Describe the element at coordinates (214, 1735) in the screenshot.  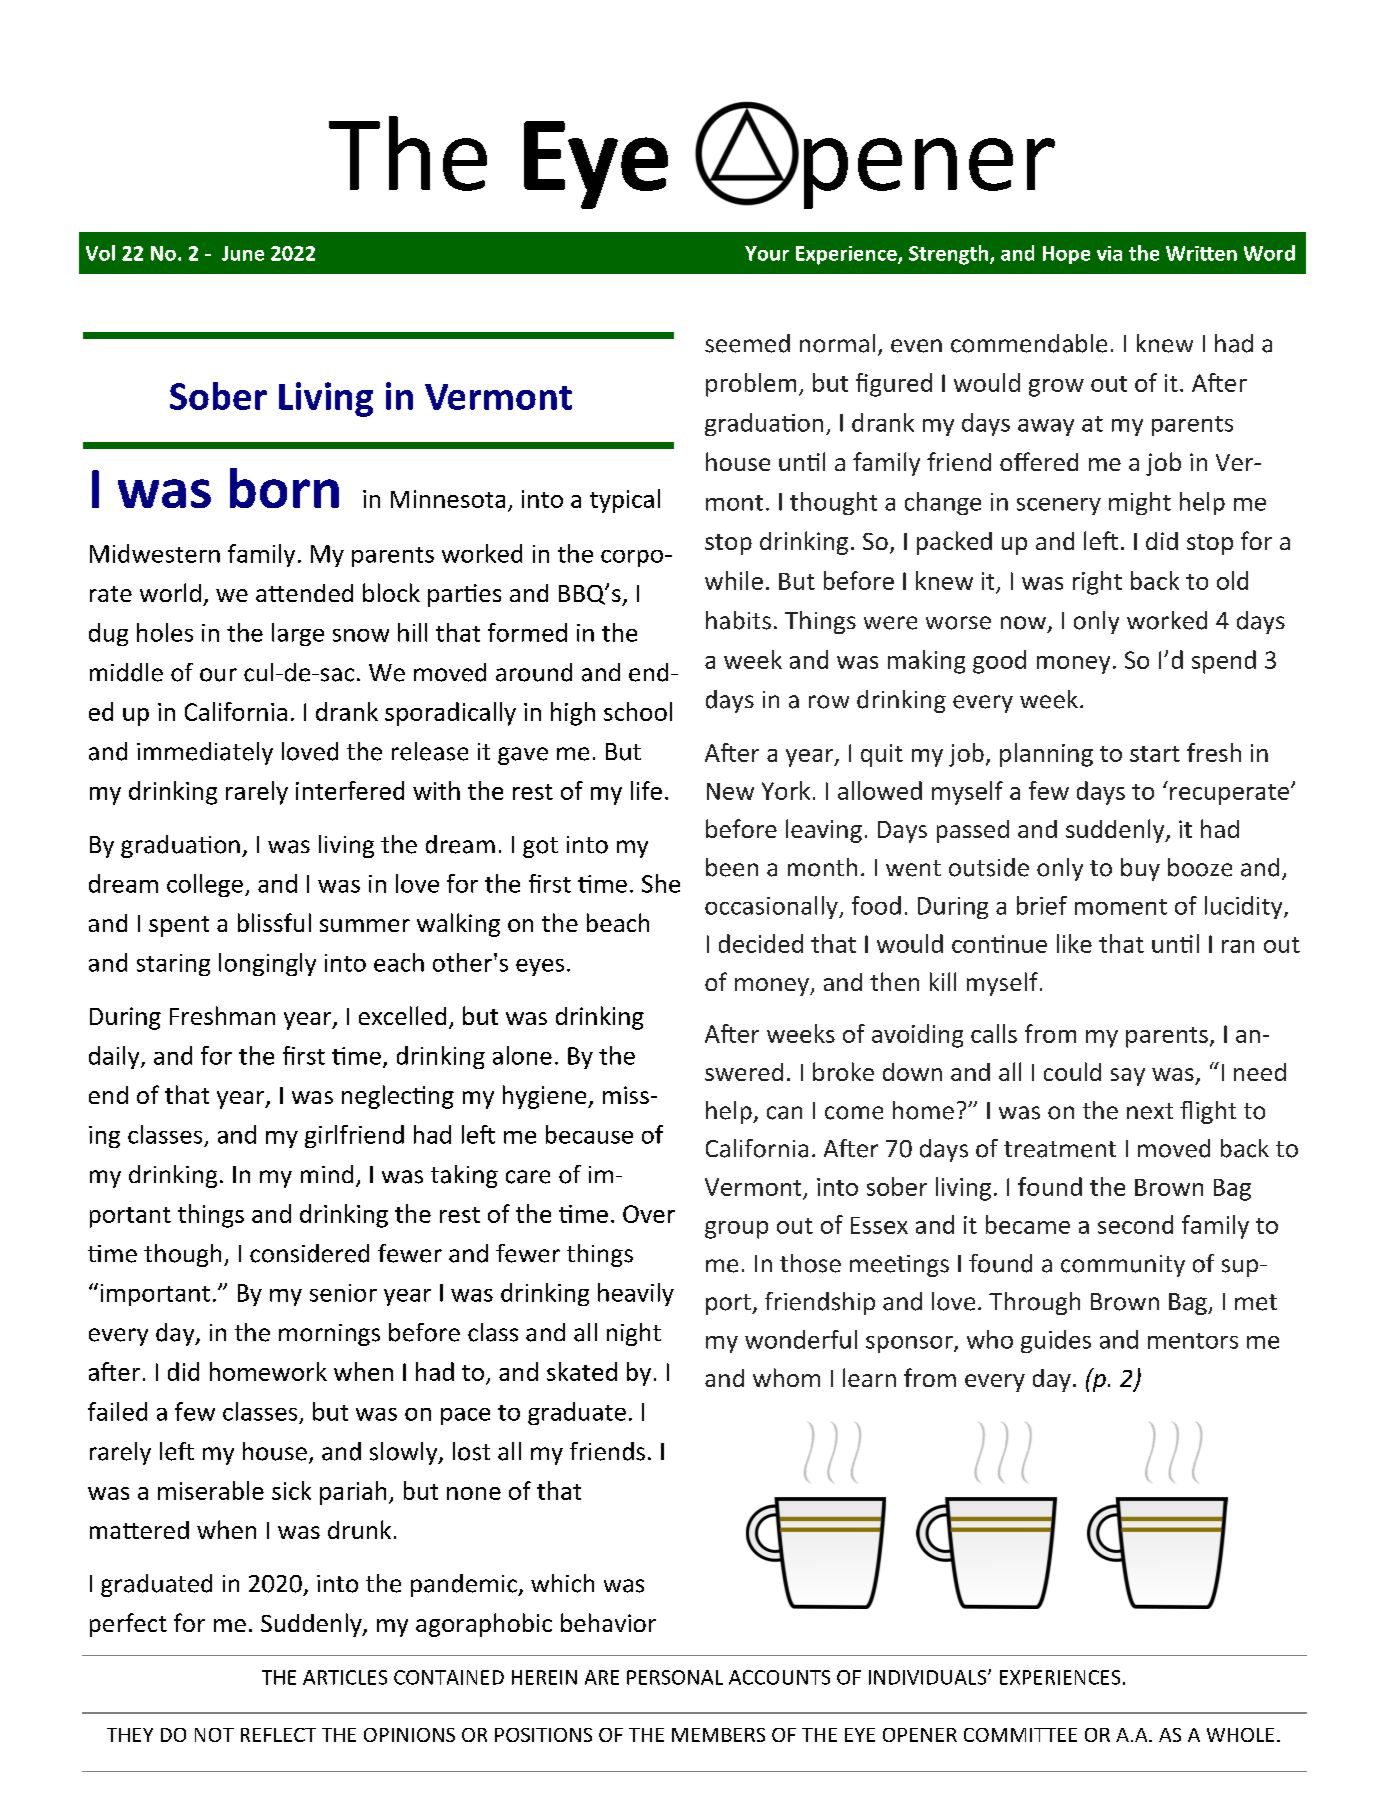
I see `NOT` at that location.
